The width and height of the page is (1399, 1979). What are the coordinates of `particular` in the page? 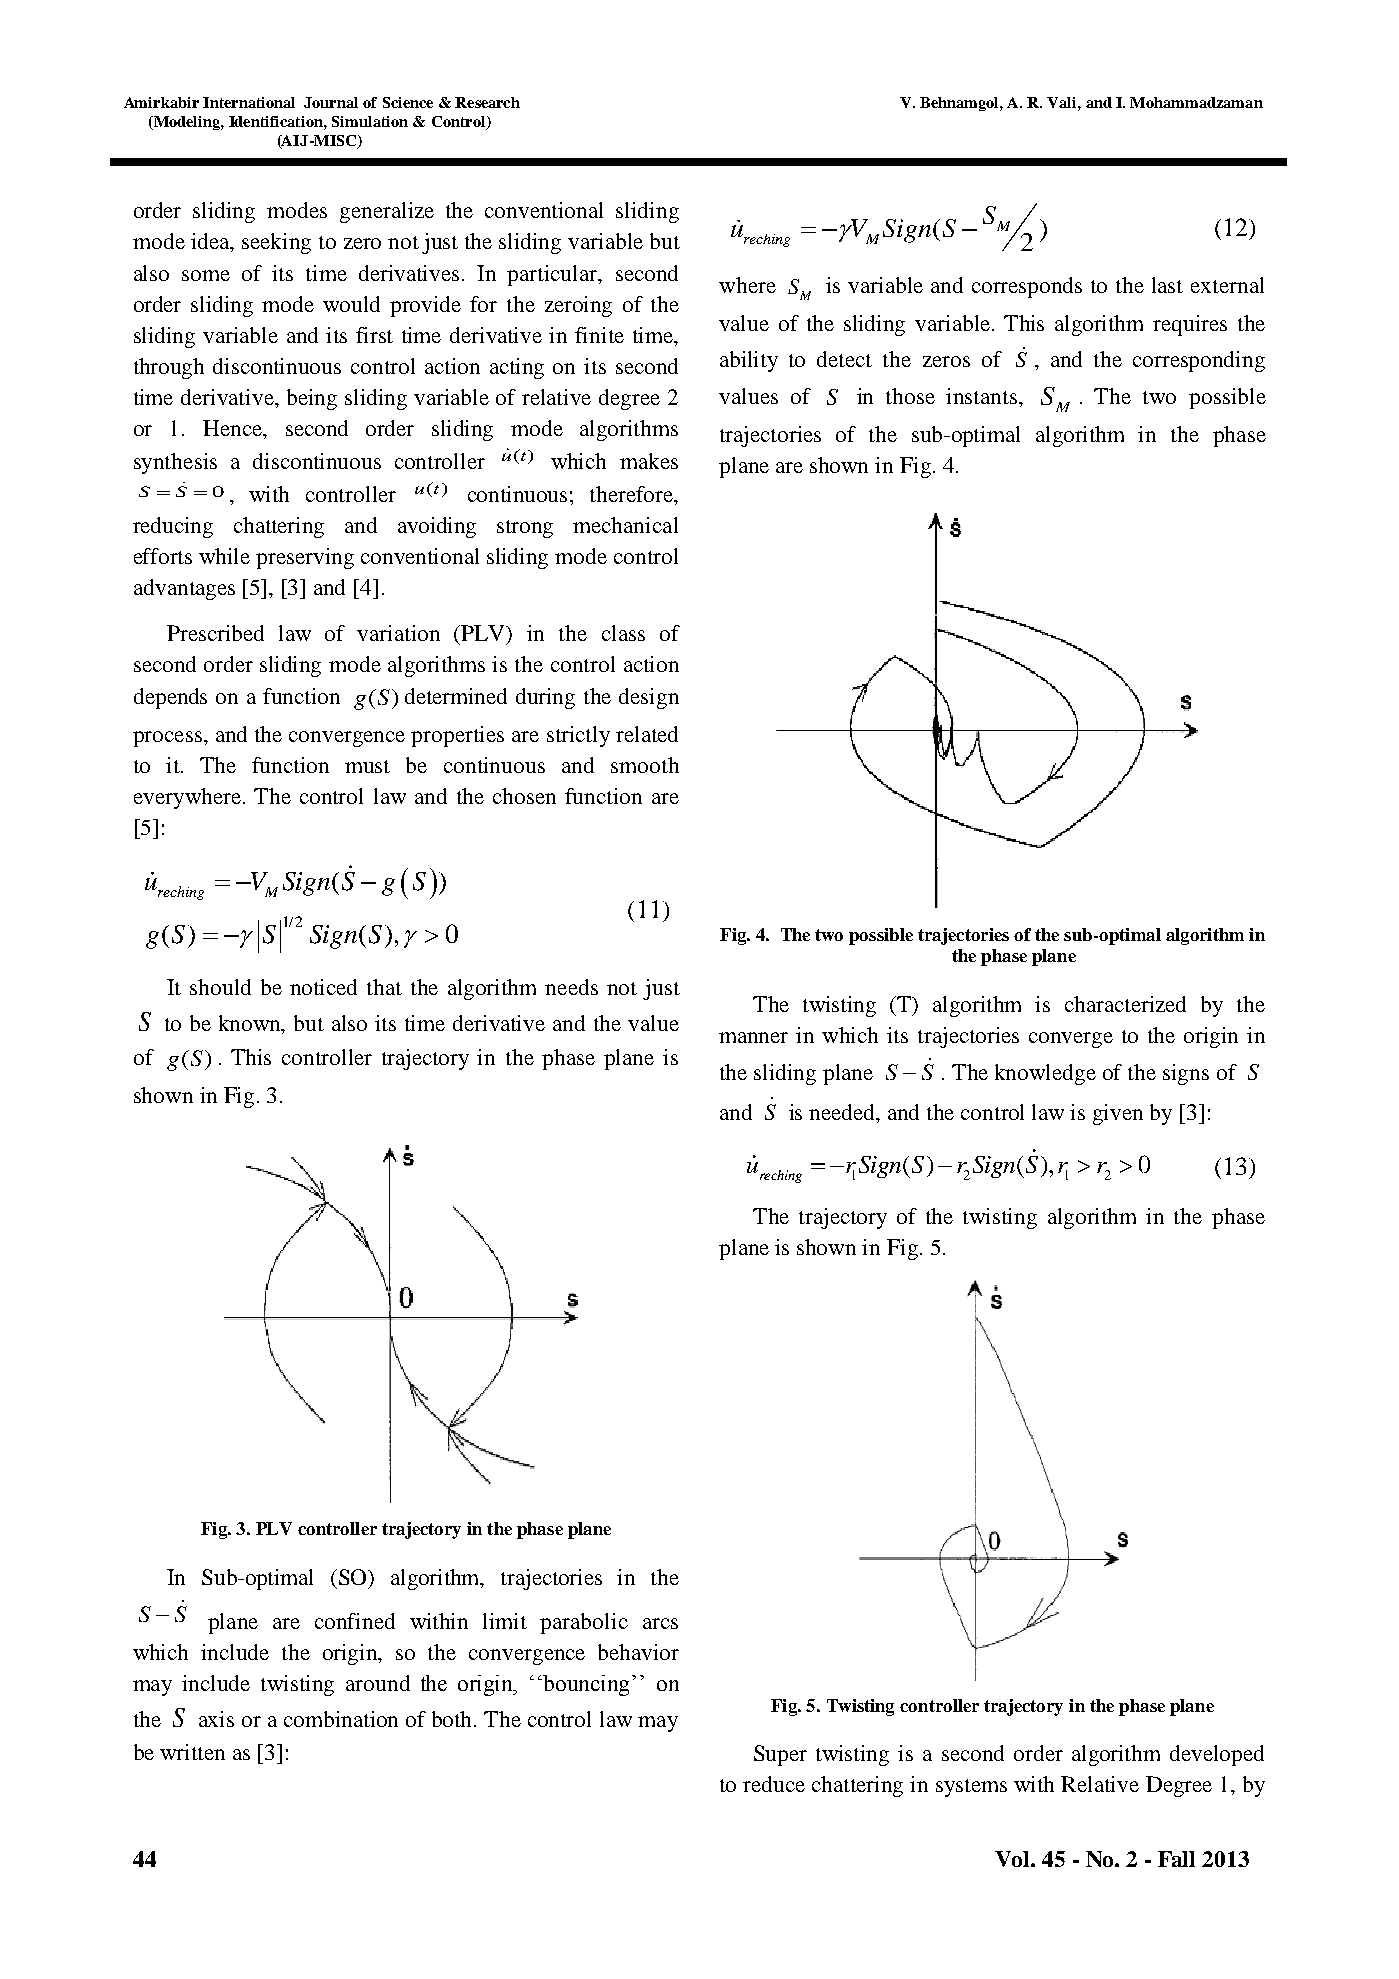 It's located at (553, 275).
